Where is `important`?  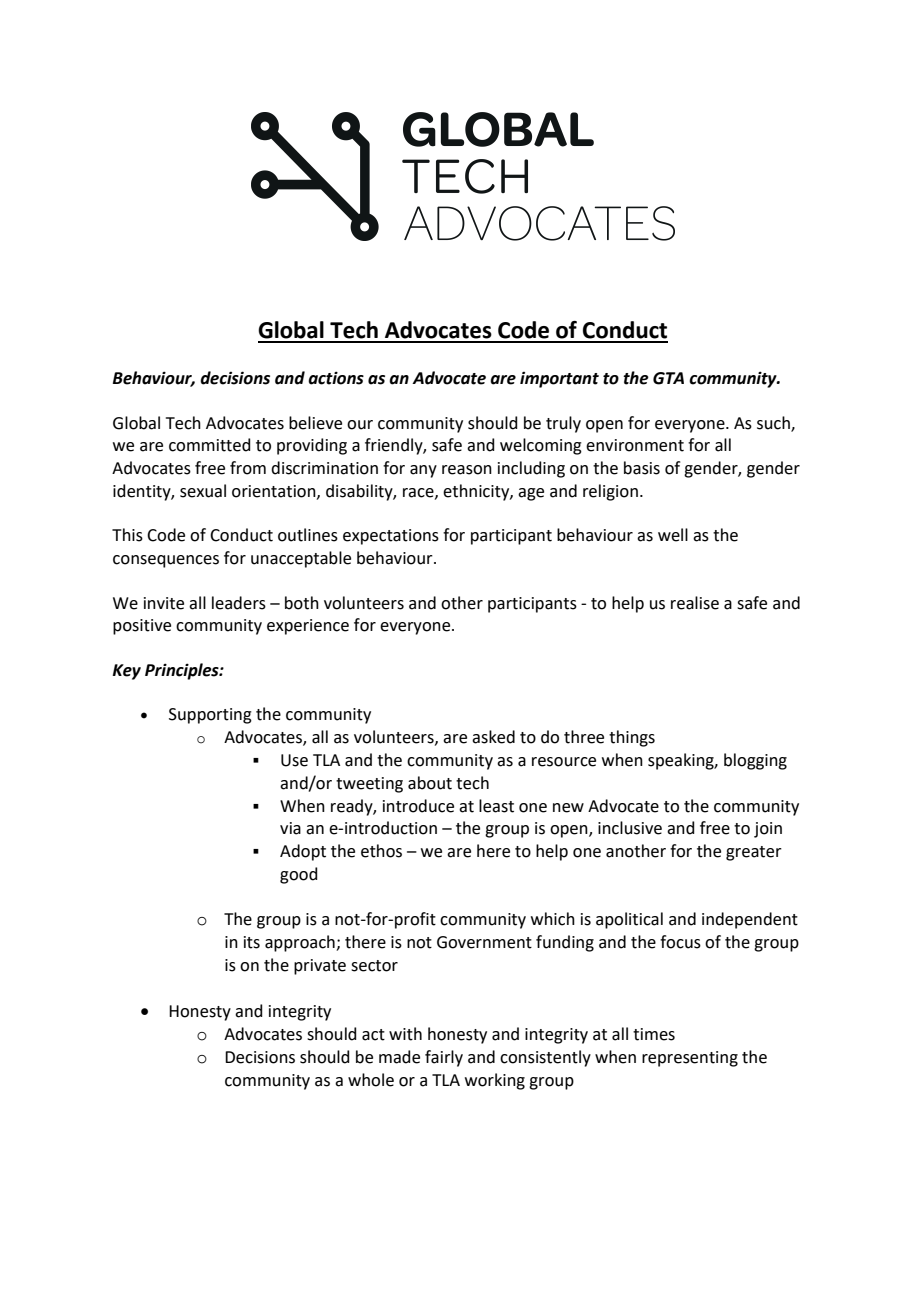 important is located at coordinates (559, 379).
